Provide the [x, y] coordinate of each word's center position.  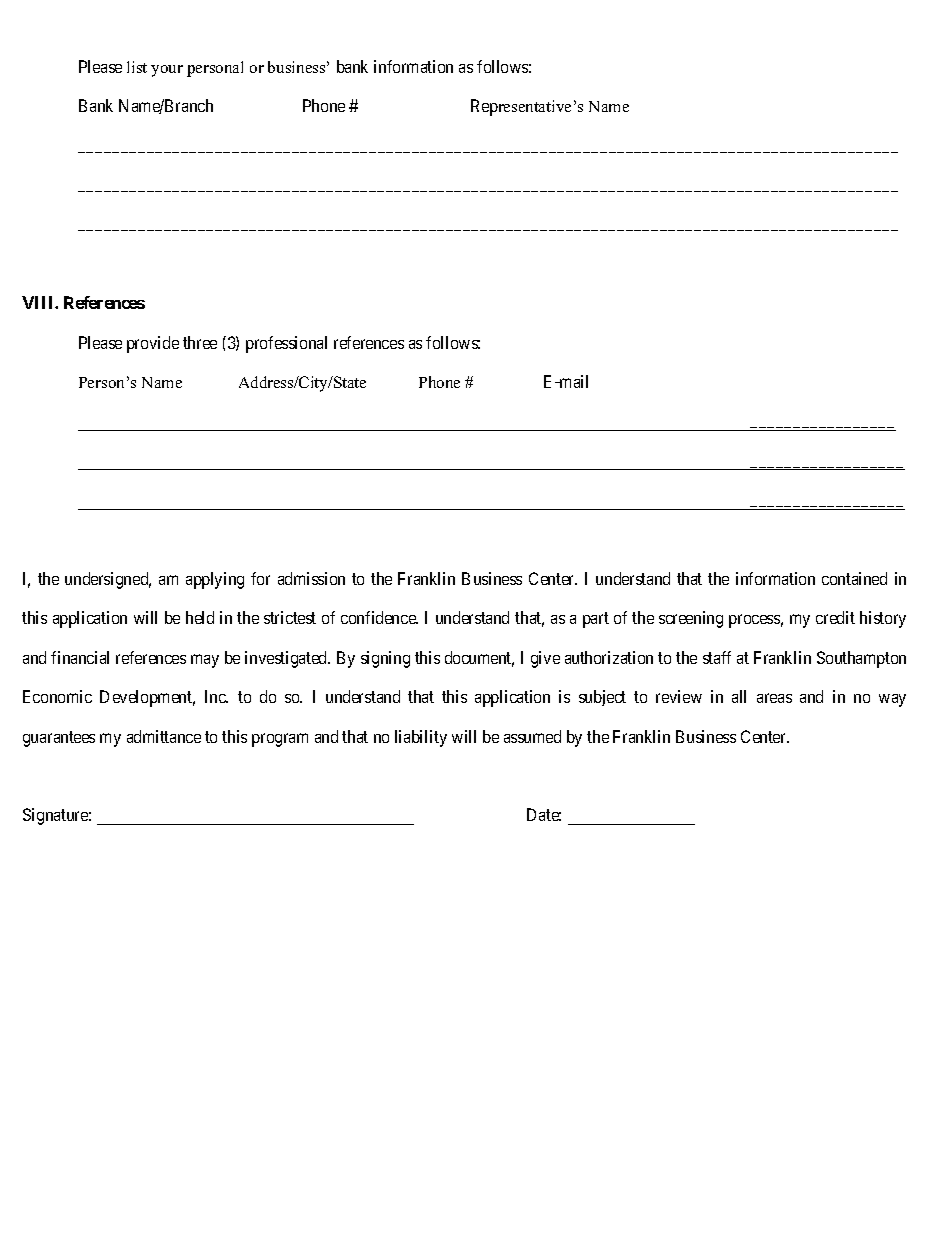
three [200, 342]
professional [286, 344]
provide [153, 344]
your [167, 71]
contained [854, 578]
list [137, 67]
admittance [164, 736]
